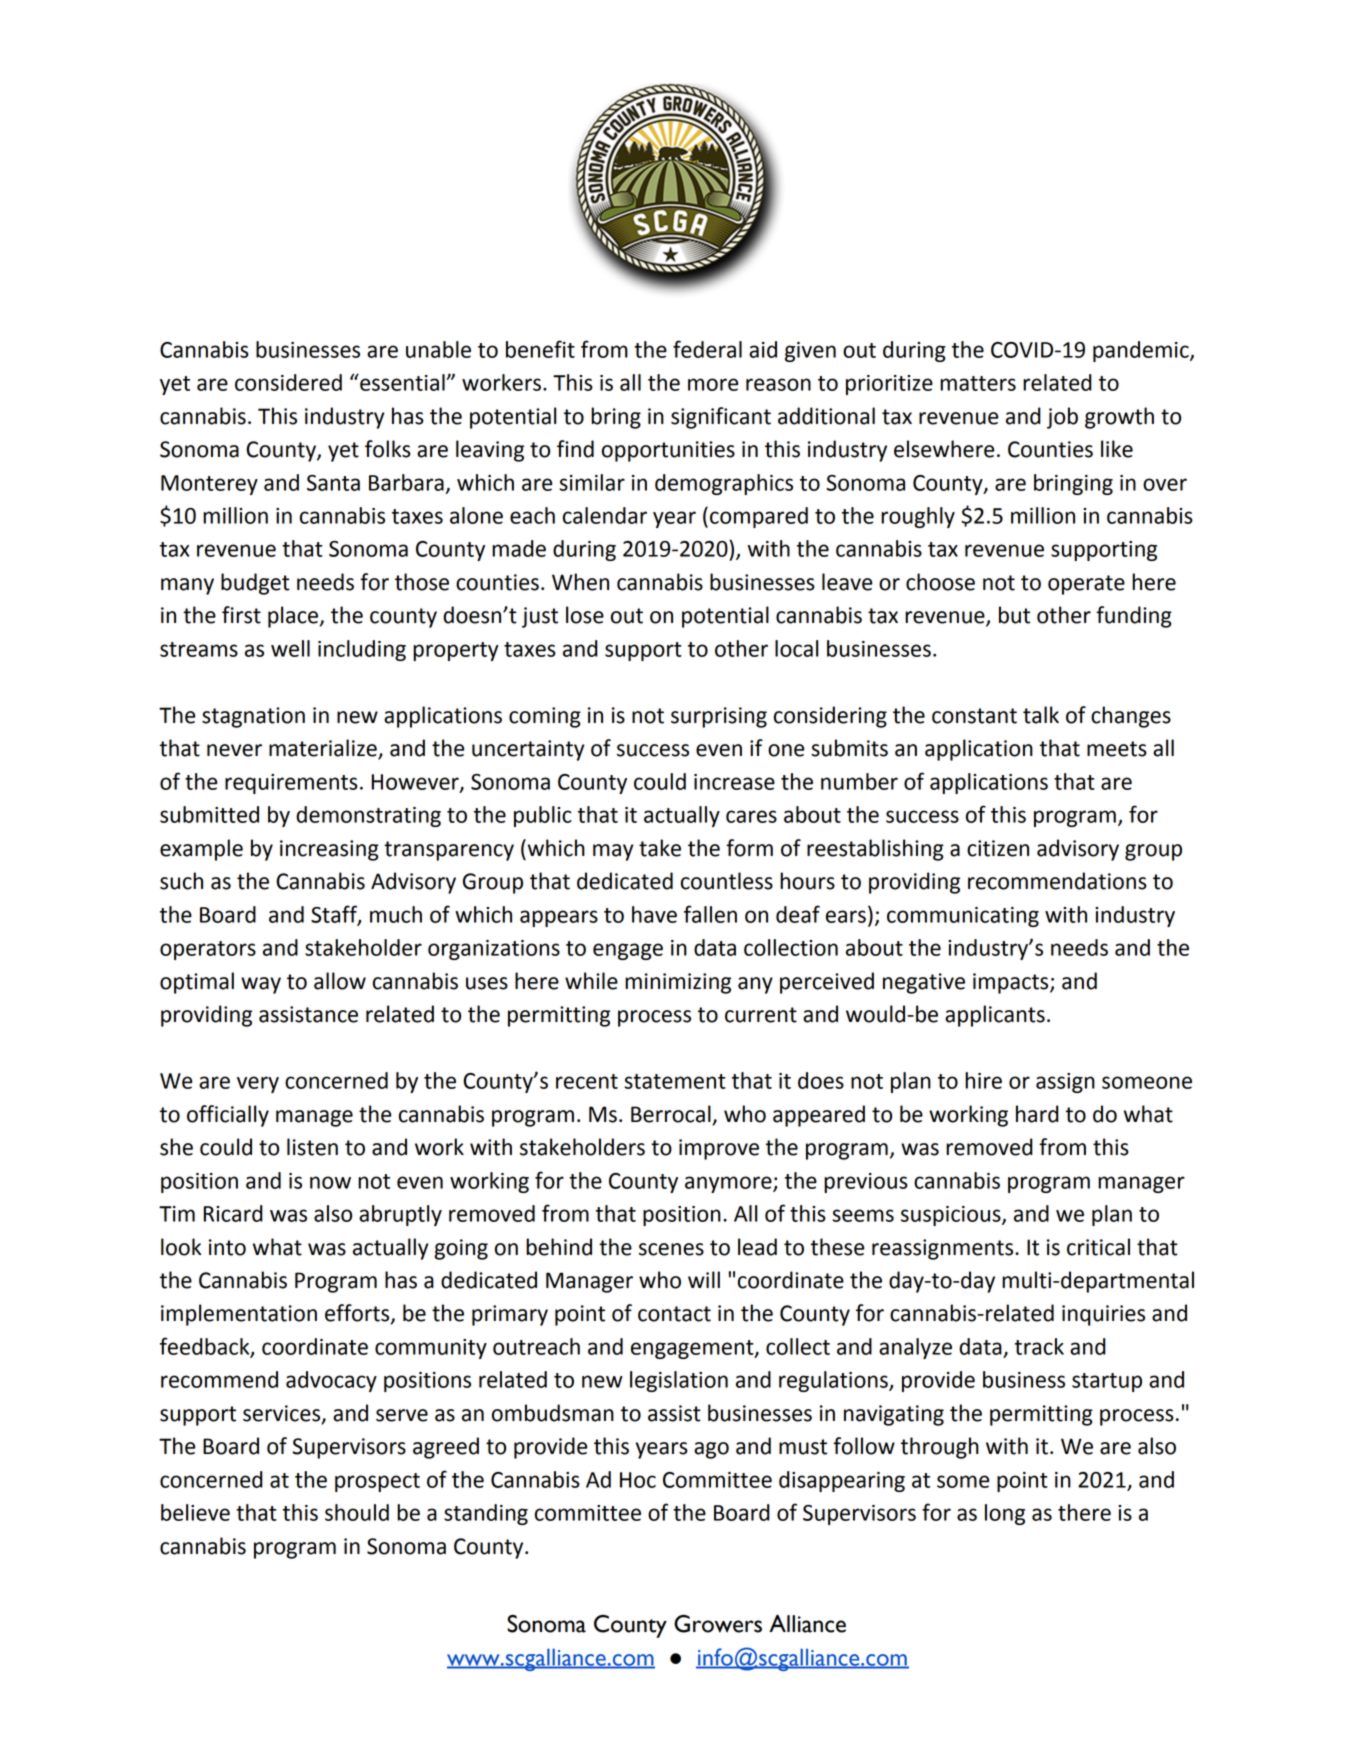 The width and height of the screenshot is (1356, 1755). I want to click on job, so click(1062, 418).
